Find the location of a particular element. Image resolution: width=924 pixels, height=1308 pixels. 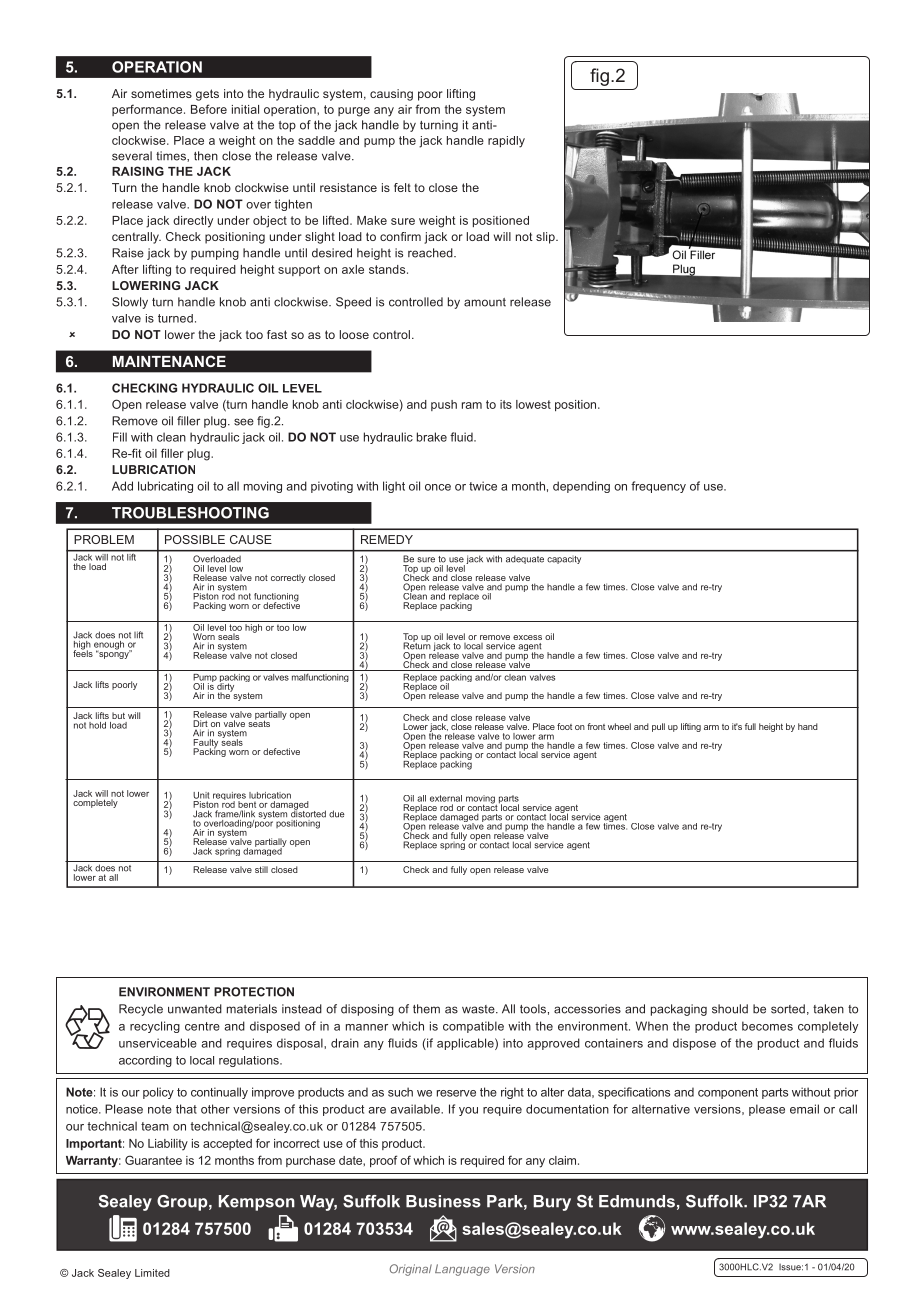

but is located at coordinates (118, 715).
